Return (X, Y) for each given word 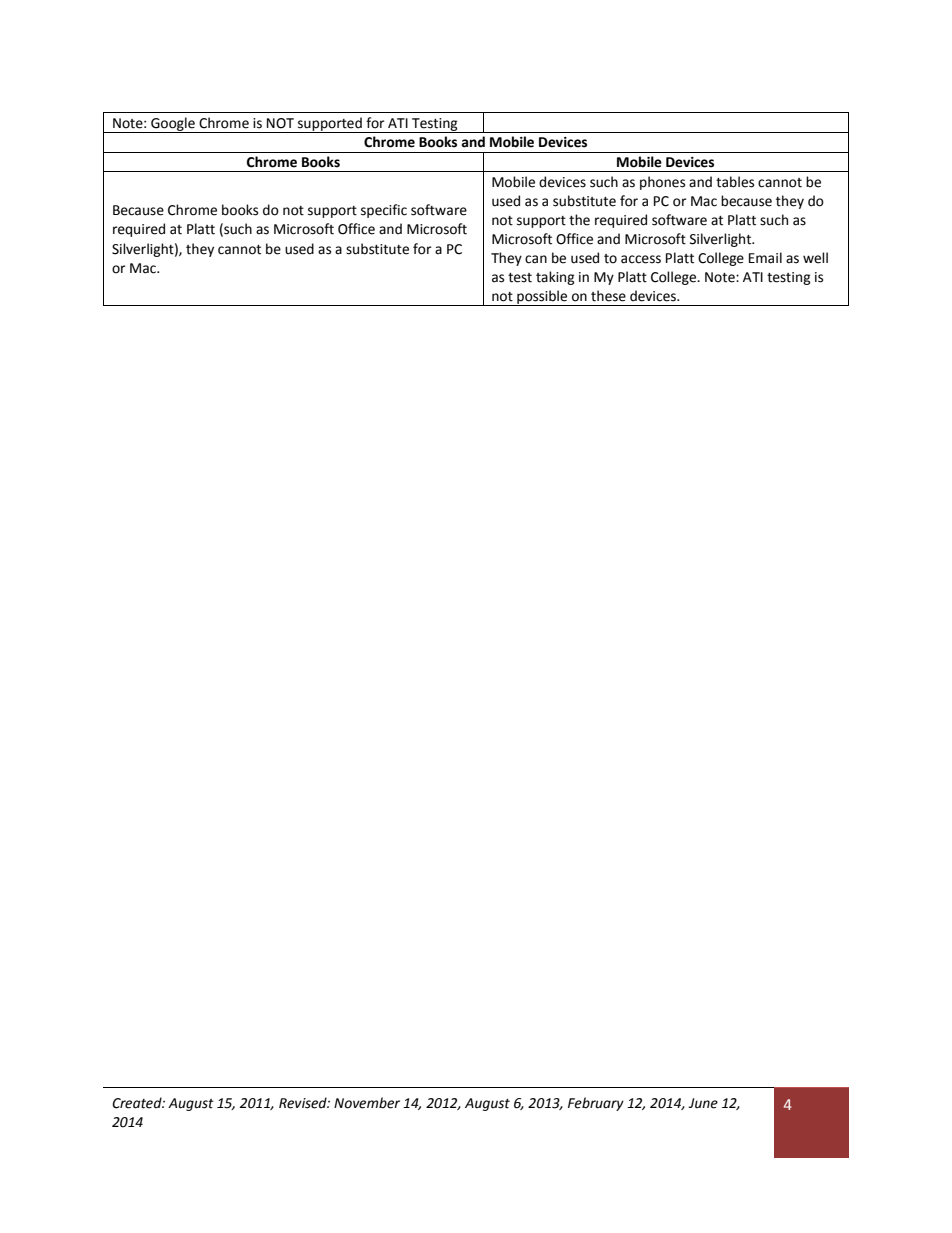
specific (384, 211)
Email (765, 258)
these (608, 296)
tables (735, 182)
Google (173, 125)
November (367, 1103)
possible (542, 298)
